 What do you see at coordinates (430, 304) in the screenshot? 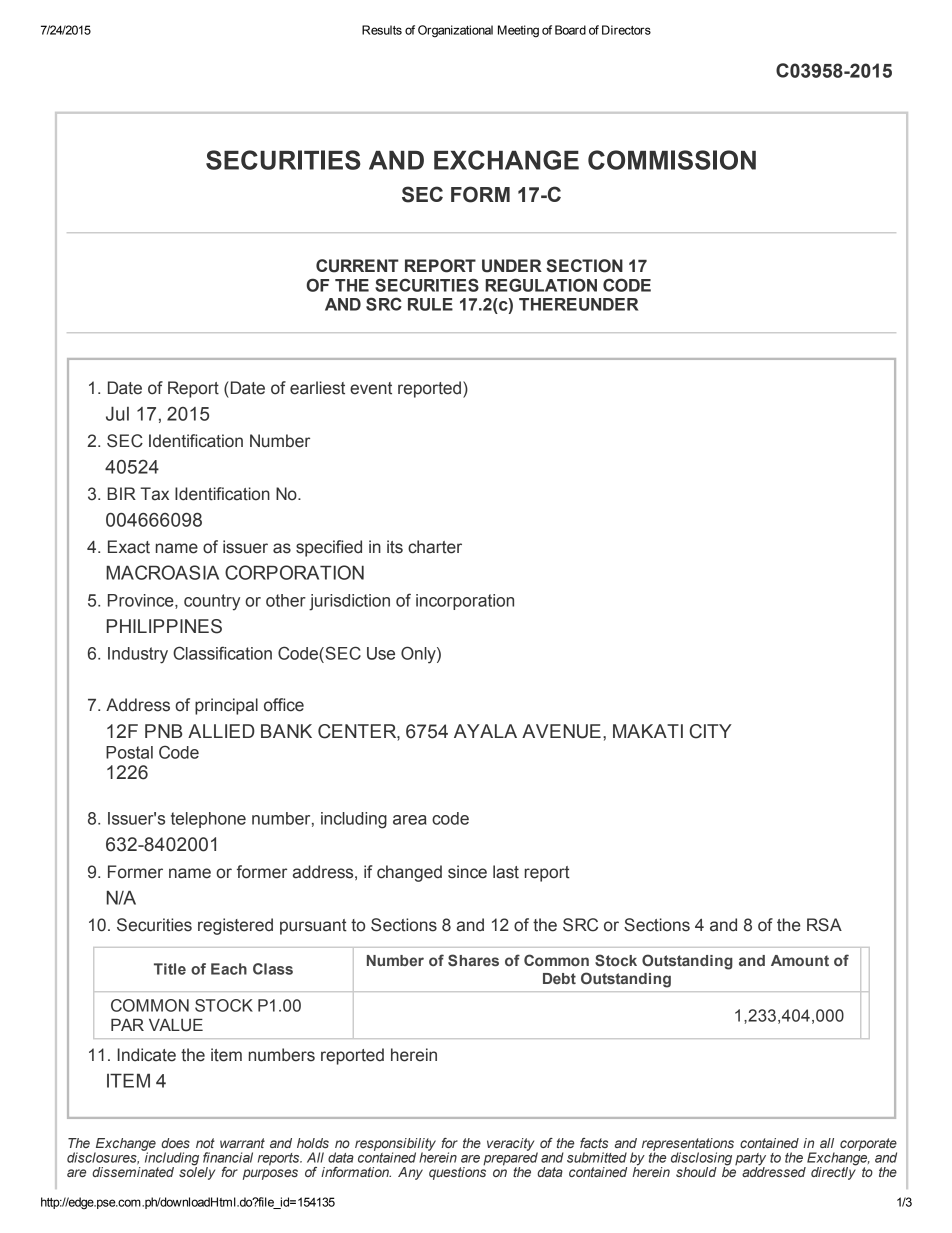
I see `RULE` at bounding box center [430, 304].
